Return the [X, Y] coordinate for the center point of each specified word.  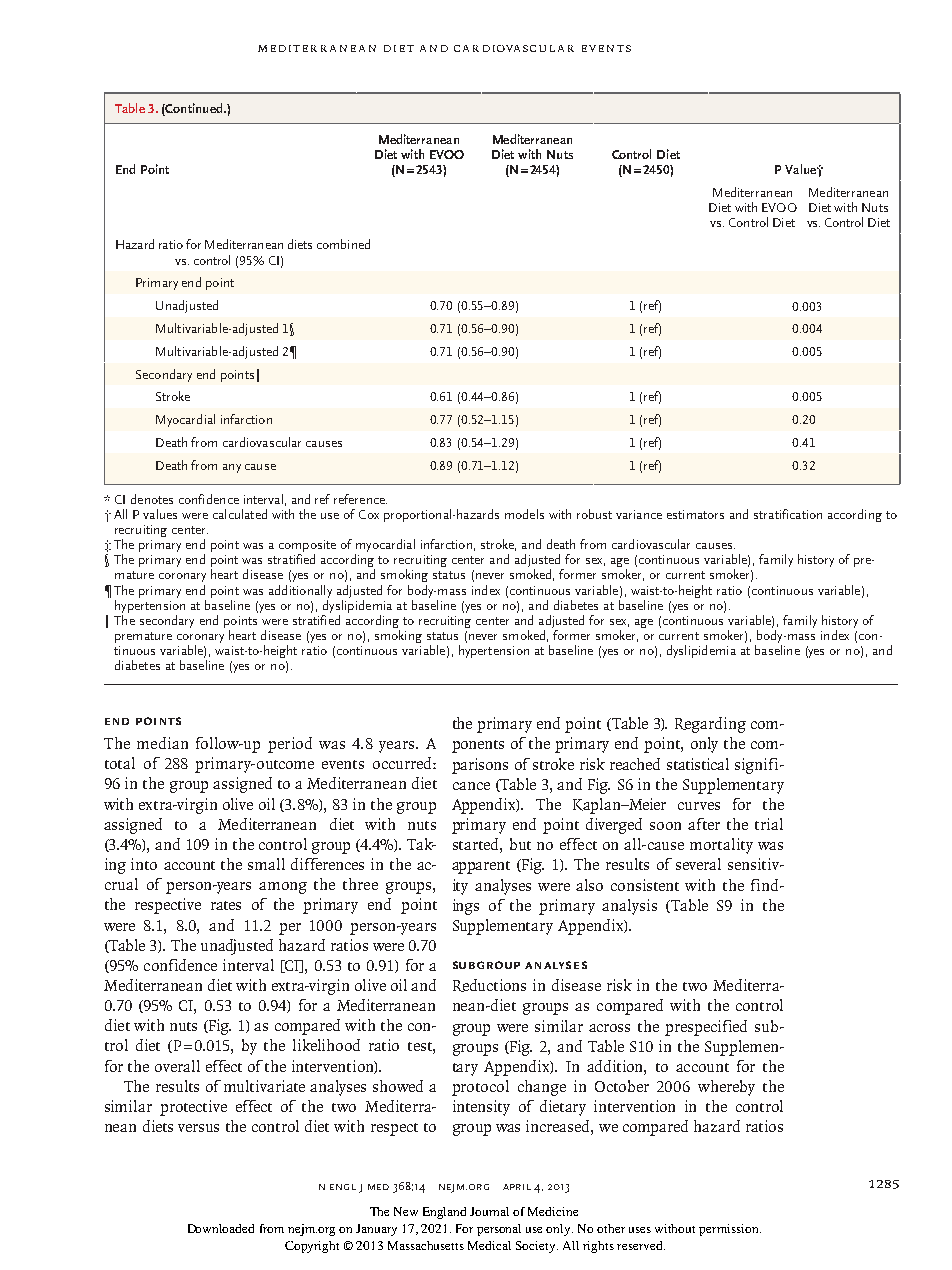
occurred [403, 763]
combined [343, 244]
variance [639, 514]
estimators [695, 514]
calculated [240, 514]
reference [360, 499]
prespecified [706, 1028]
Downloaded [221, 1228]
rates [226, 905]
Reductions [489, 985]
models [524, 514]
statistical [698, 764]
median [162, 743]
